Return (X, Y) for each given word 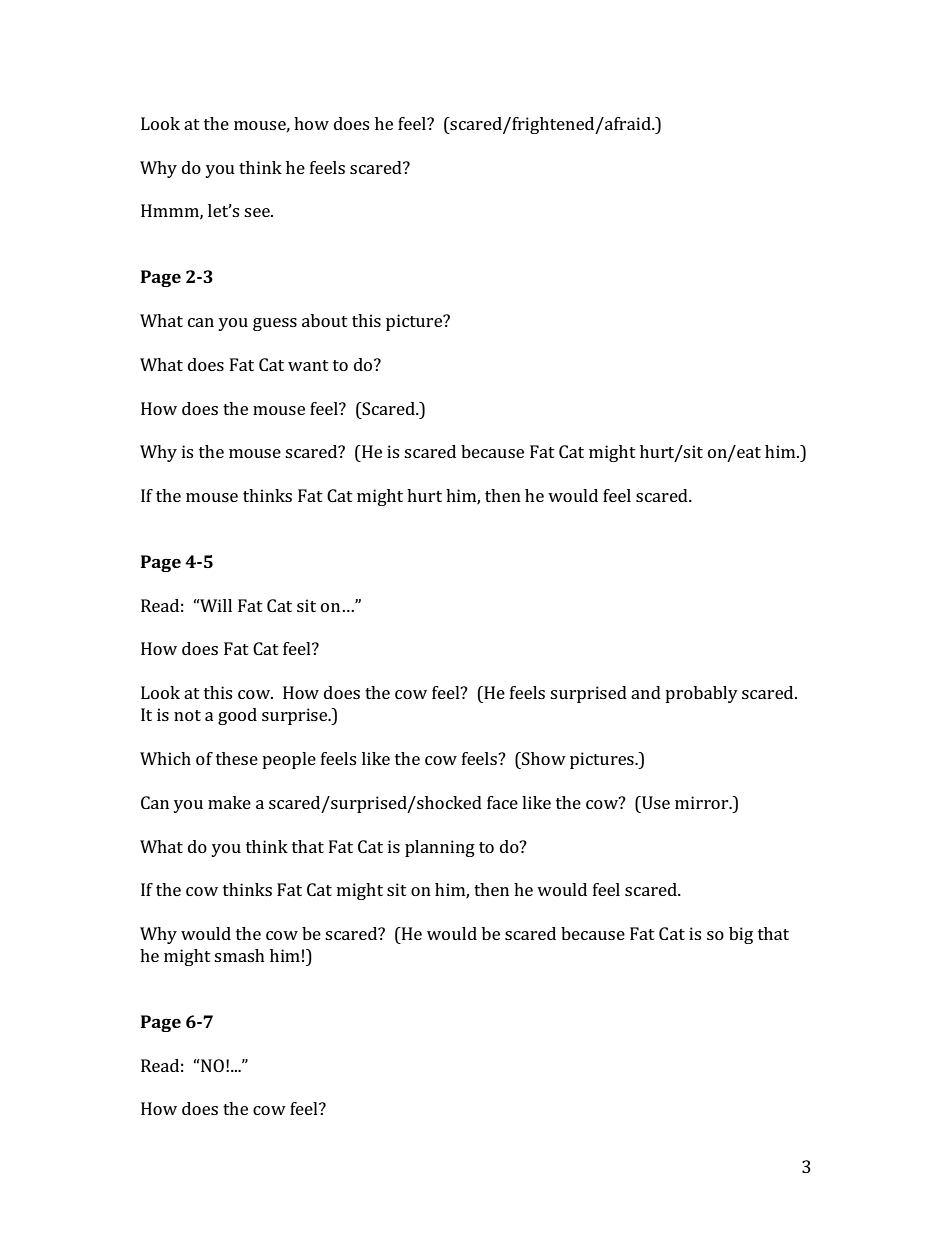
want (308, 365)
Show (543, 758)
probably (701, 694)
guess (275, 324)
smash (239, 955)
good (237, 716)
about (325, 320)
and (646, 692)
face (502, 802)
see (258, 212)
